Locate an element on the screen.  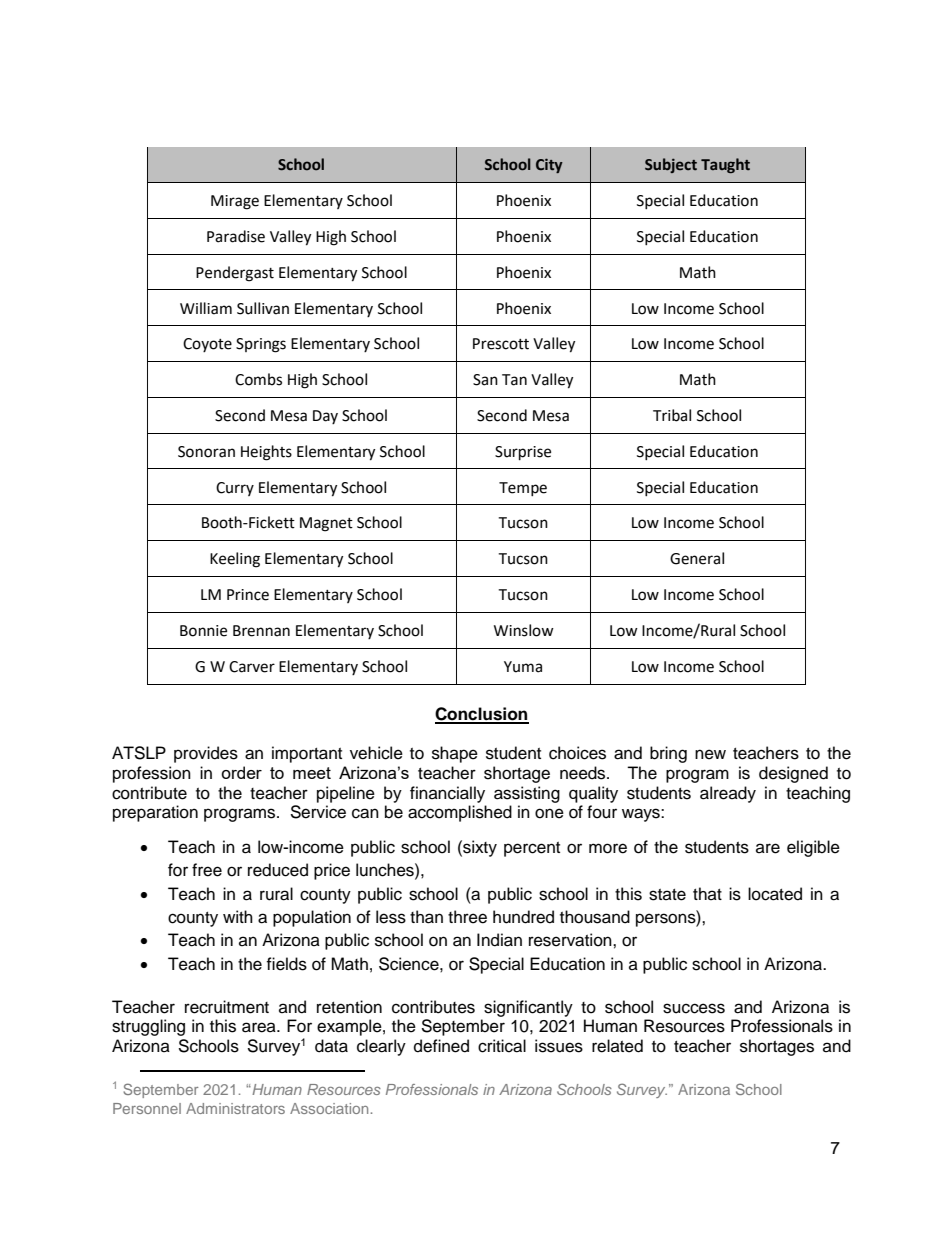
Surprise is located at coordinates (523, 453).
